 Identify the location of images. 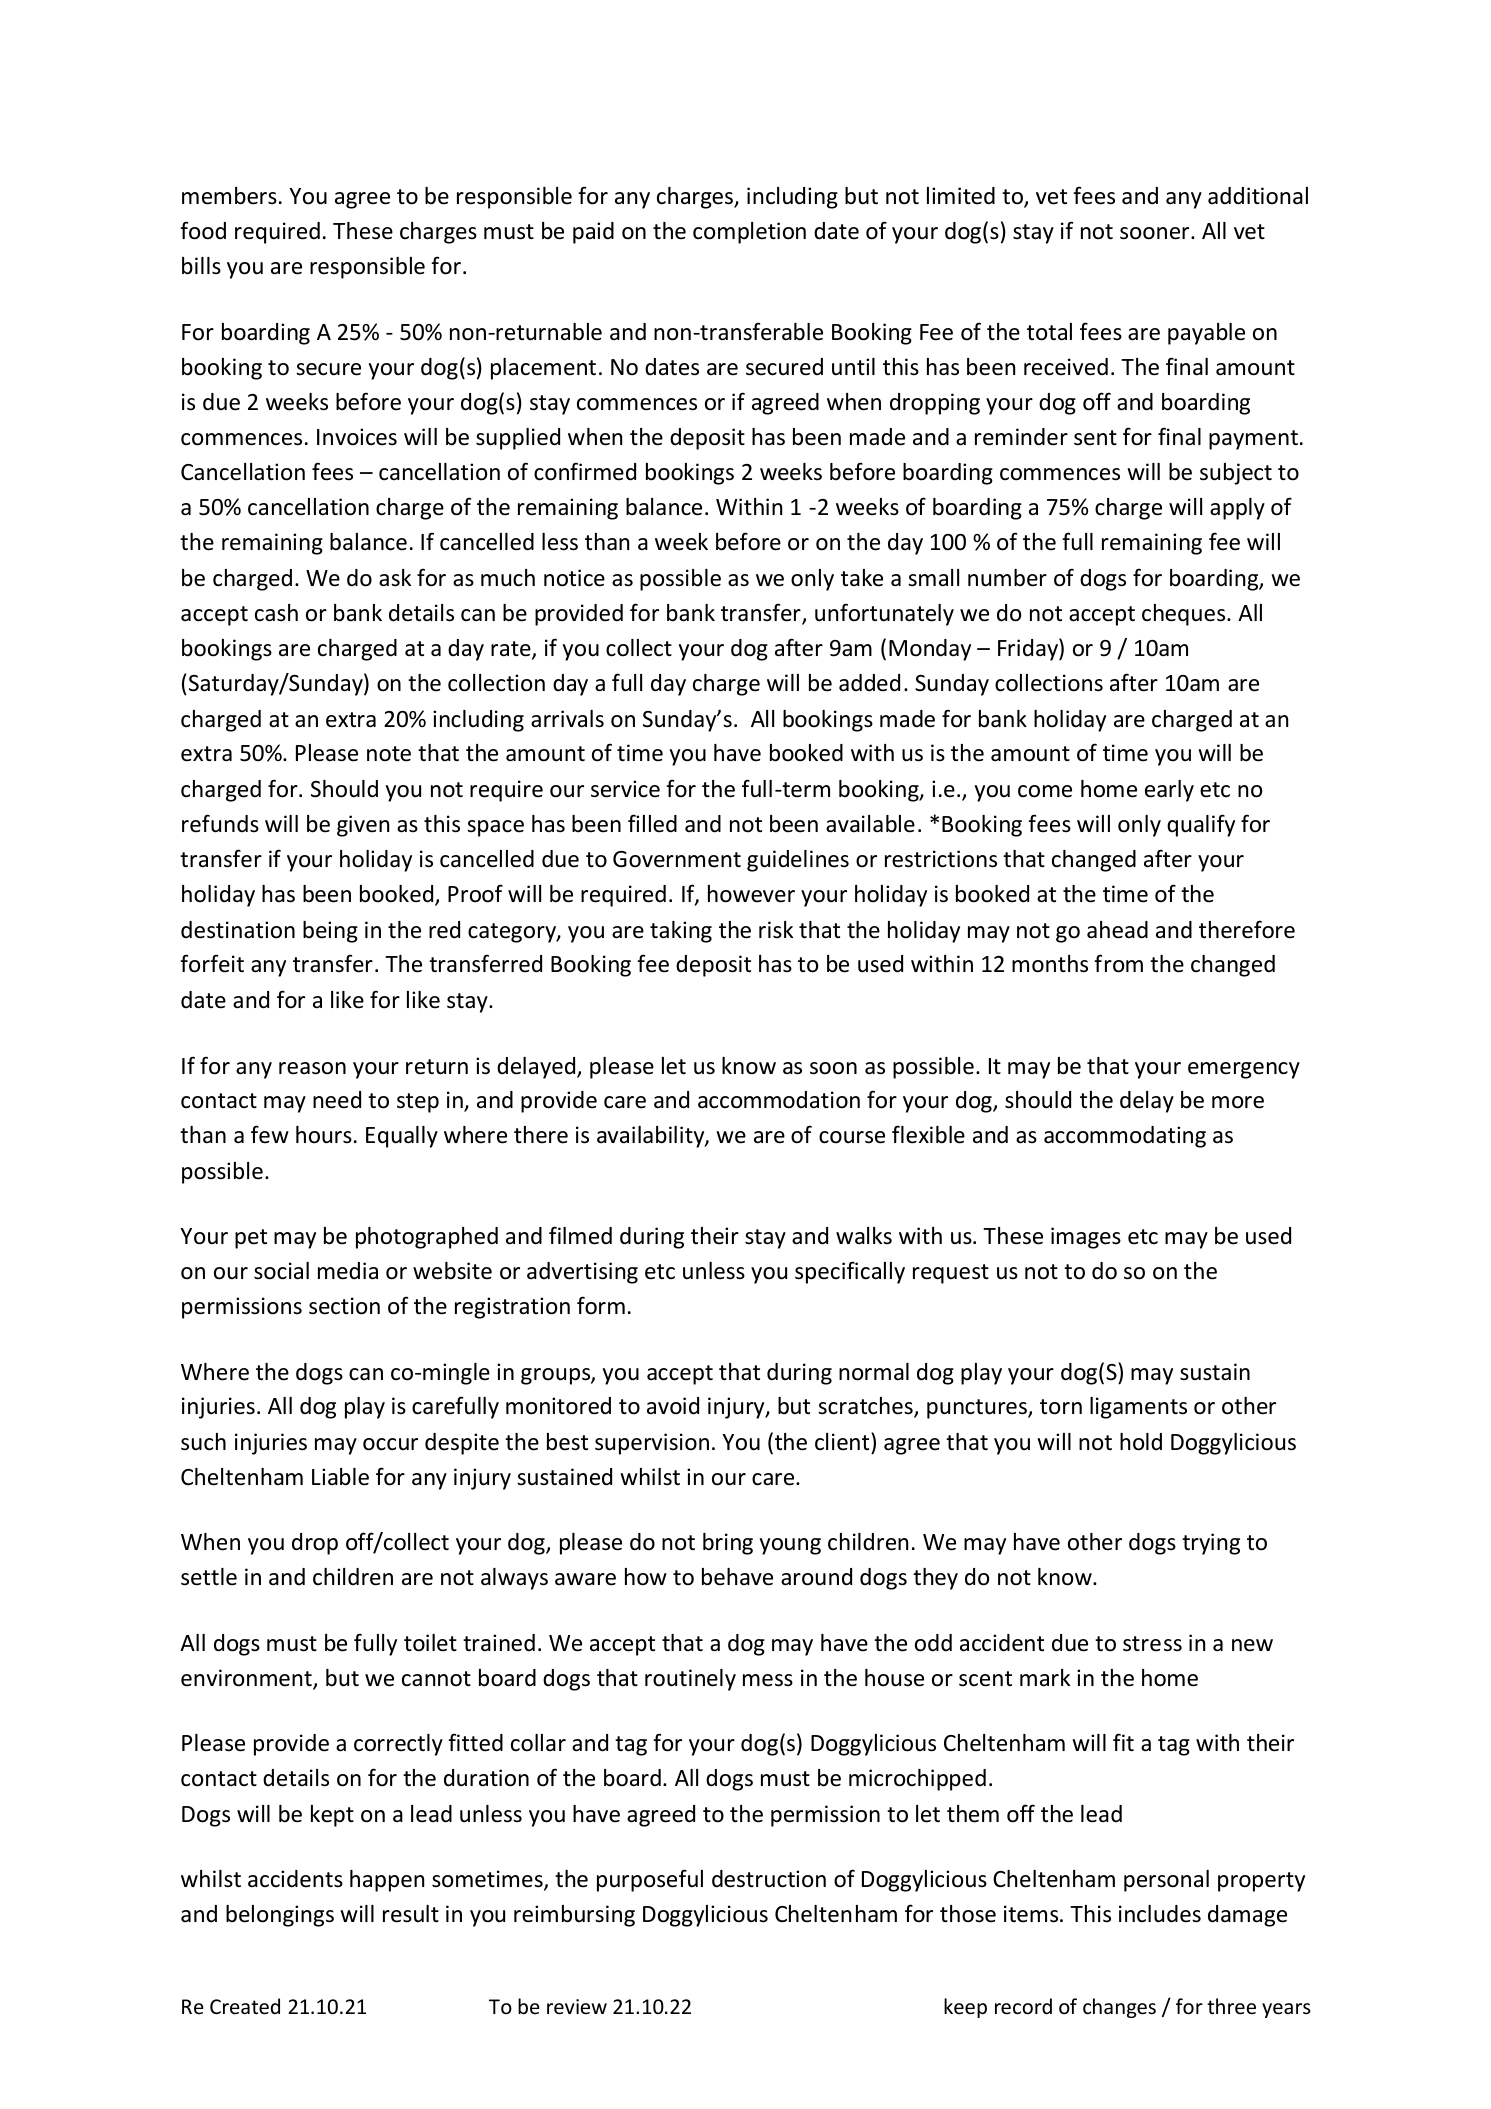
(1086, 1238).
